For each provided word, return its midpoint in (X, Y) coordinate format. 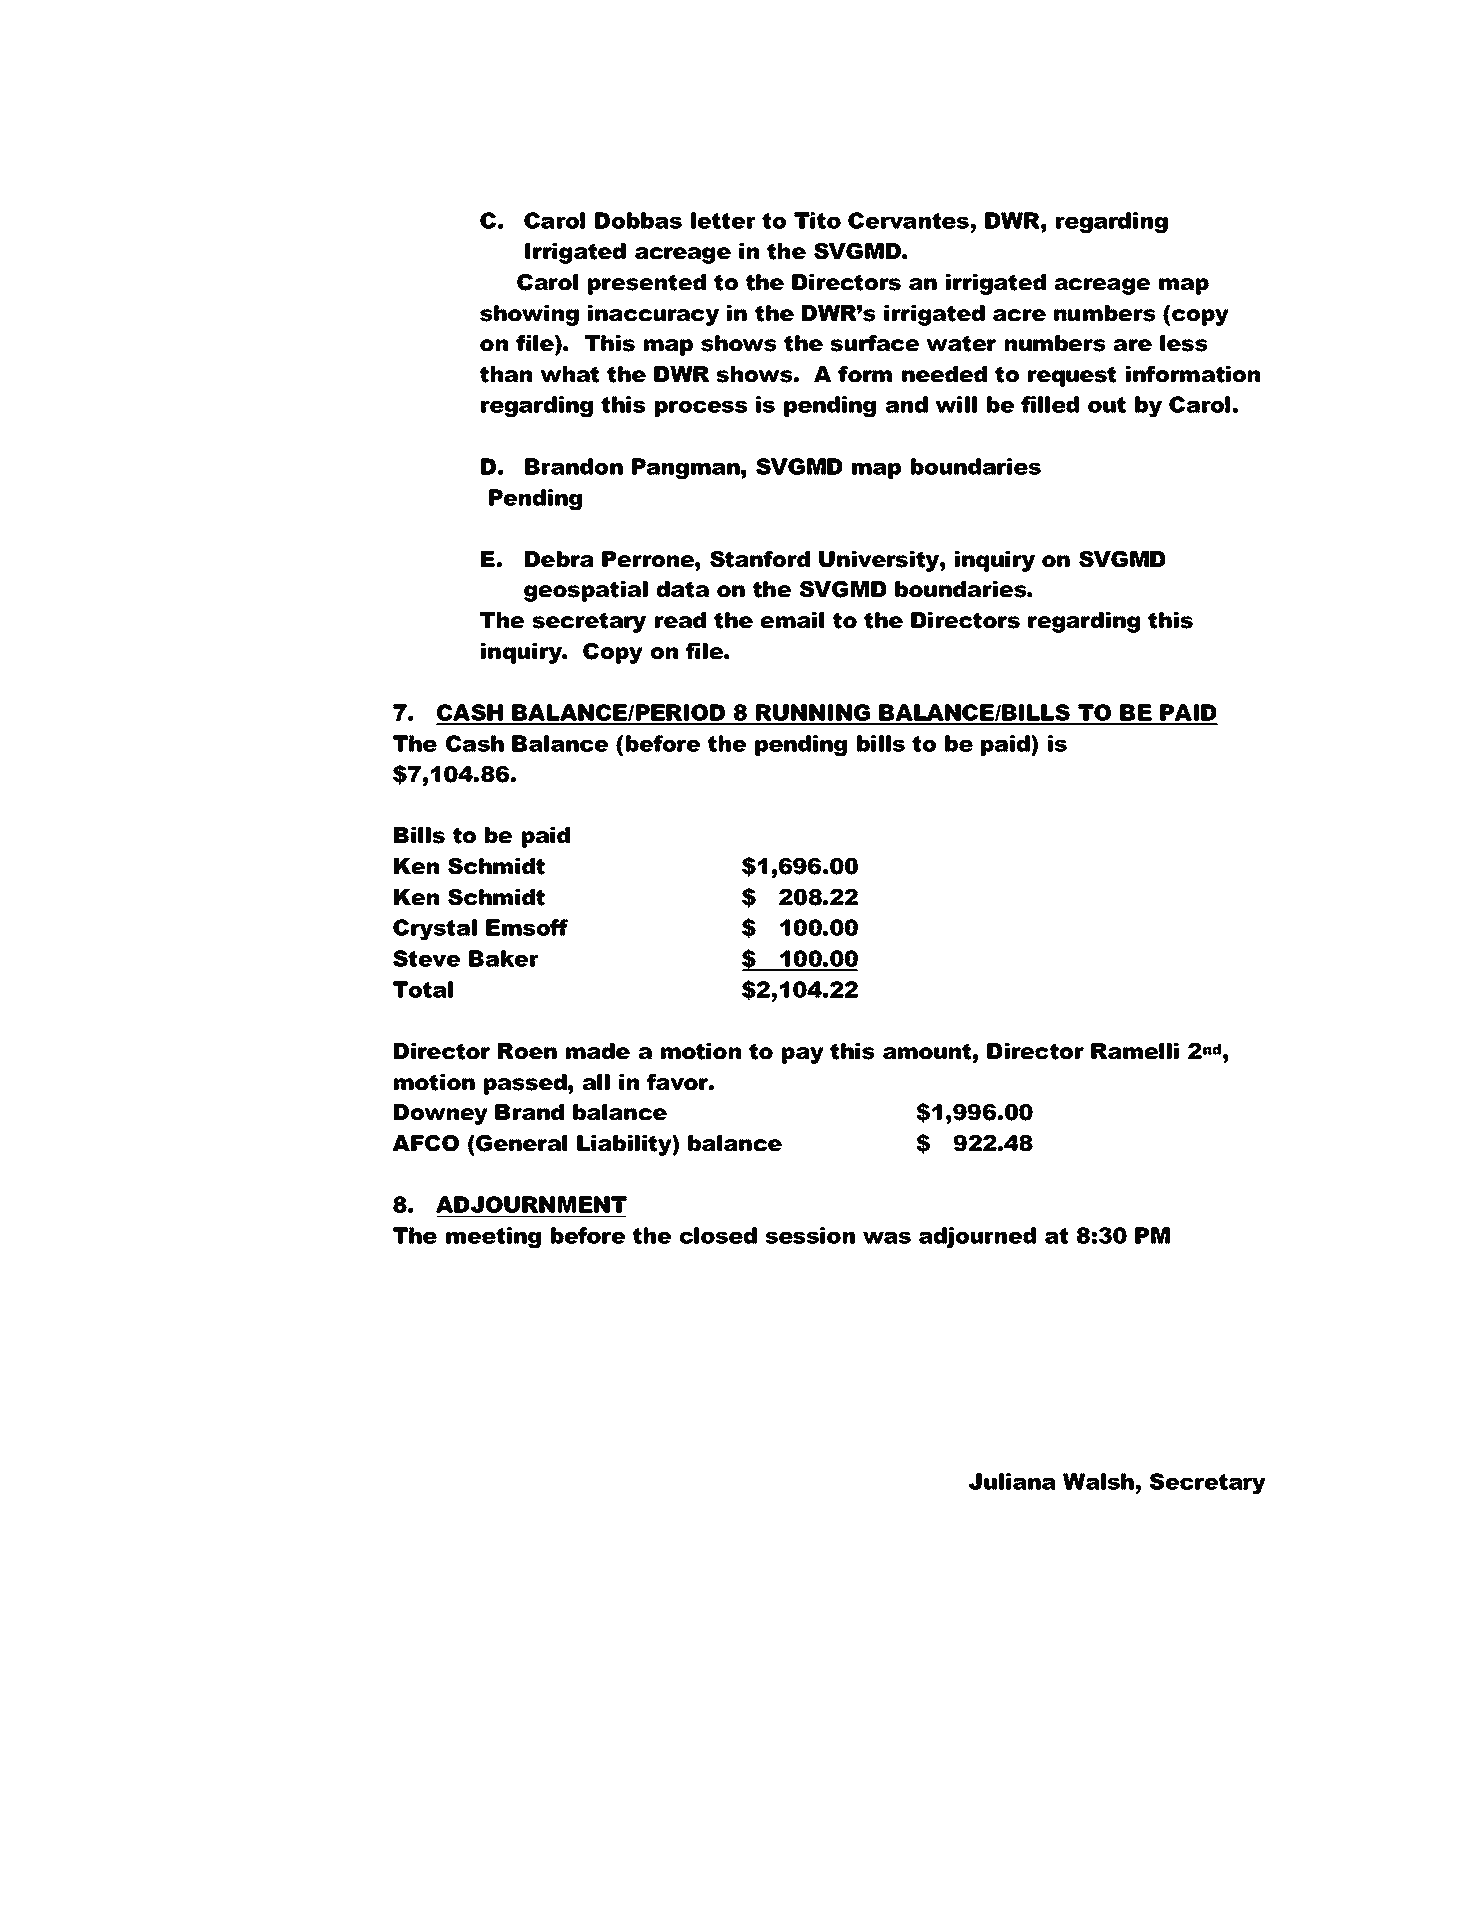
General (520, 1143)
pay (803, 1055)
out (1107, 405)
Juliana (1012, 1481)
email (792, 620)
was (887, 1238)
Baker (504, 958)
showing (529, 315)
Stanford (760, 559)
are (1133, 345)
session (810, 1235)
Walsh (1098, 1481)
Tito (817, 220)
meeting (493, 1237)
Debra (559, 559)
